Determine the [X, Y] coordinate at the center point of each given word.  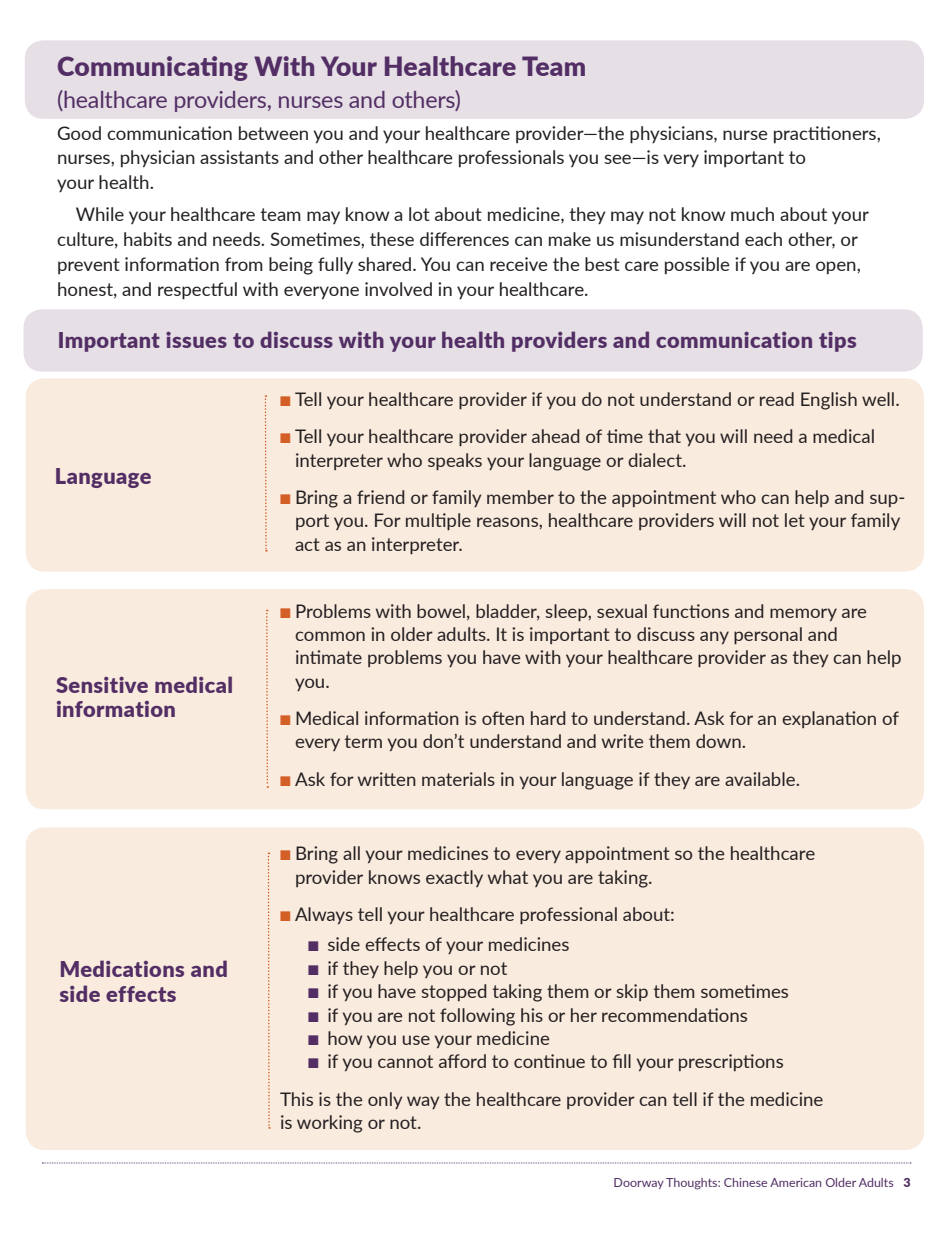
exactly [454, 878]
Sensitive [102, 684]
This [296, 1099]
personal [768, 635]
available [761, 779]
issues [196, 340]
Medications [122, 968]
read [777, 399]
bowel [441, 611]
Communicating [153, 68]
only [385, 1100]
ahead [556, 436]
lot [419, 214]
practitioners [826, 134]
